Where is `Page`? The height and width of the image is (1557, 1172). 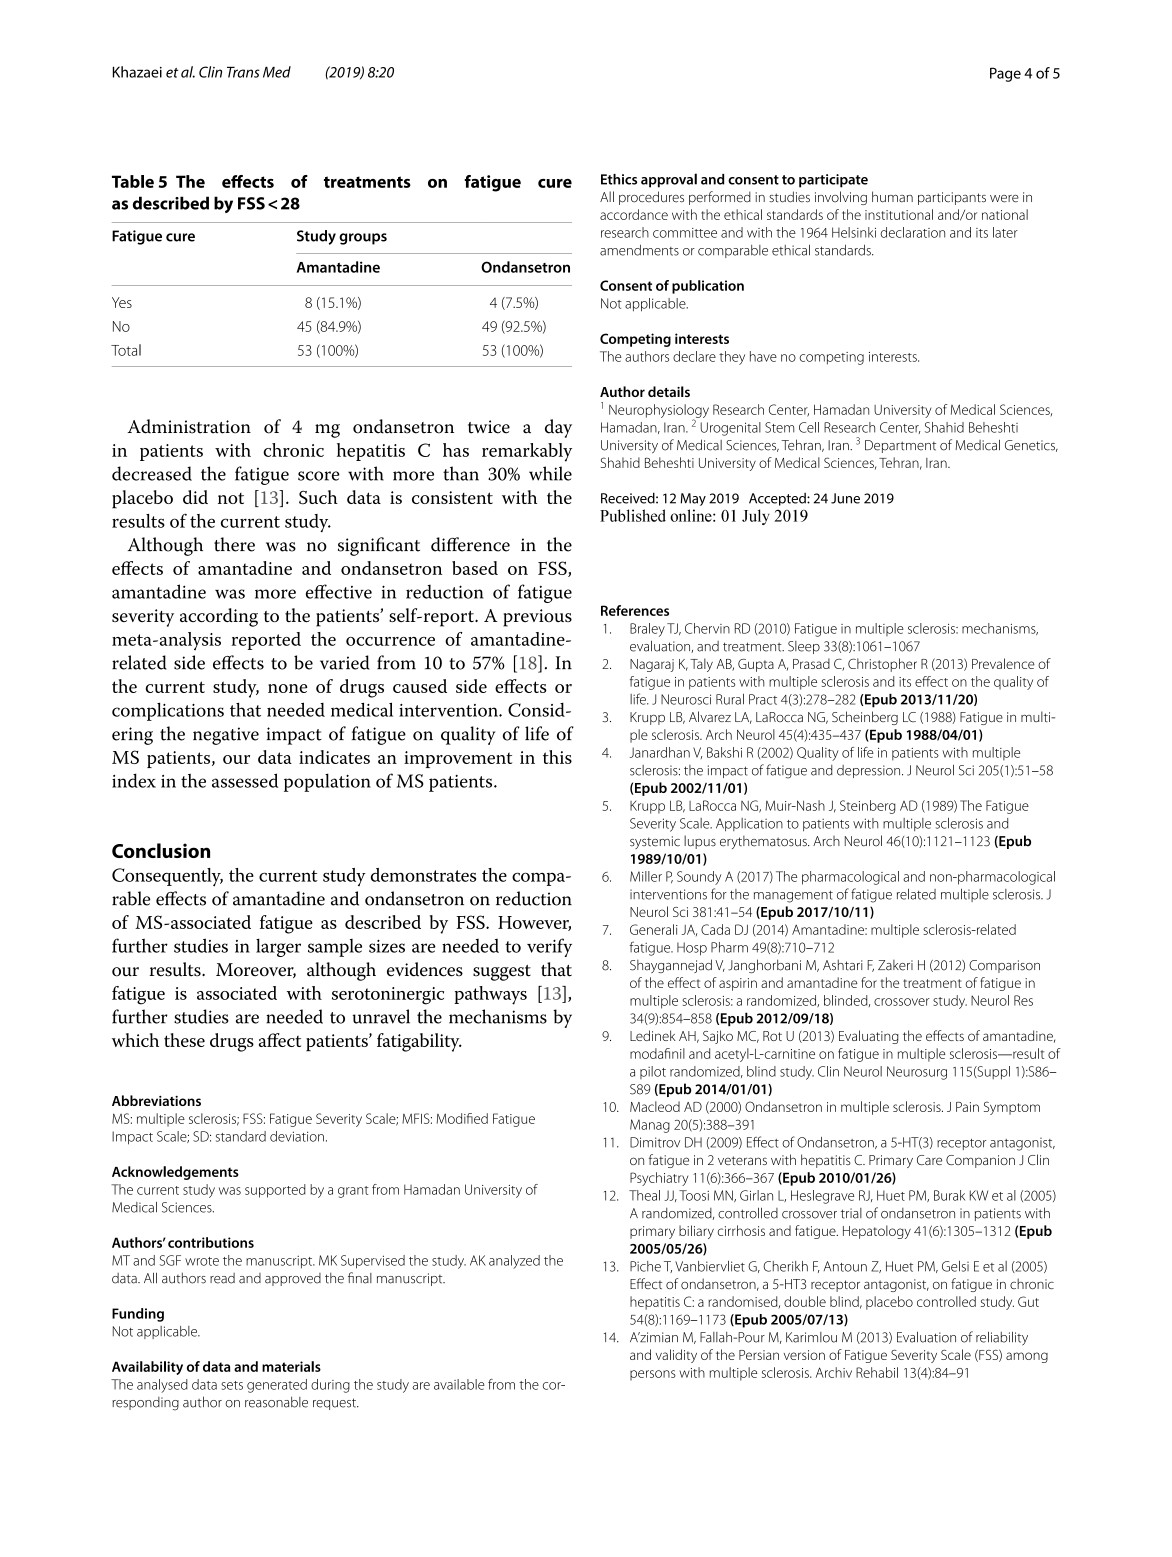
Page is located at coordinates (1005, 74).
